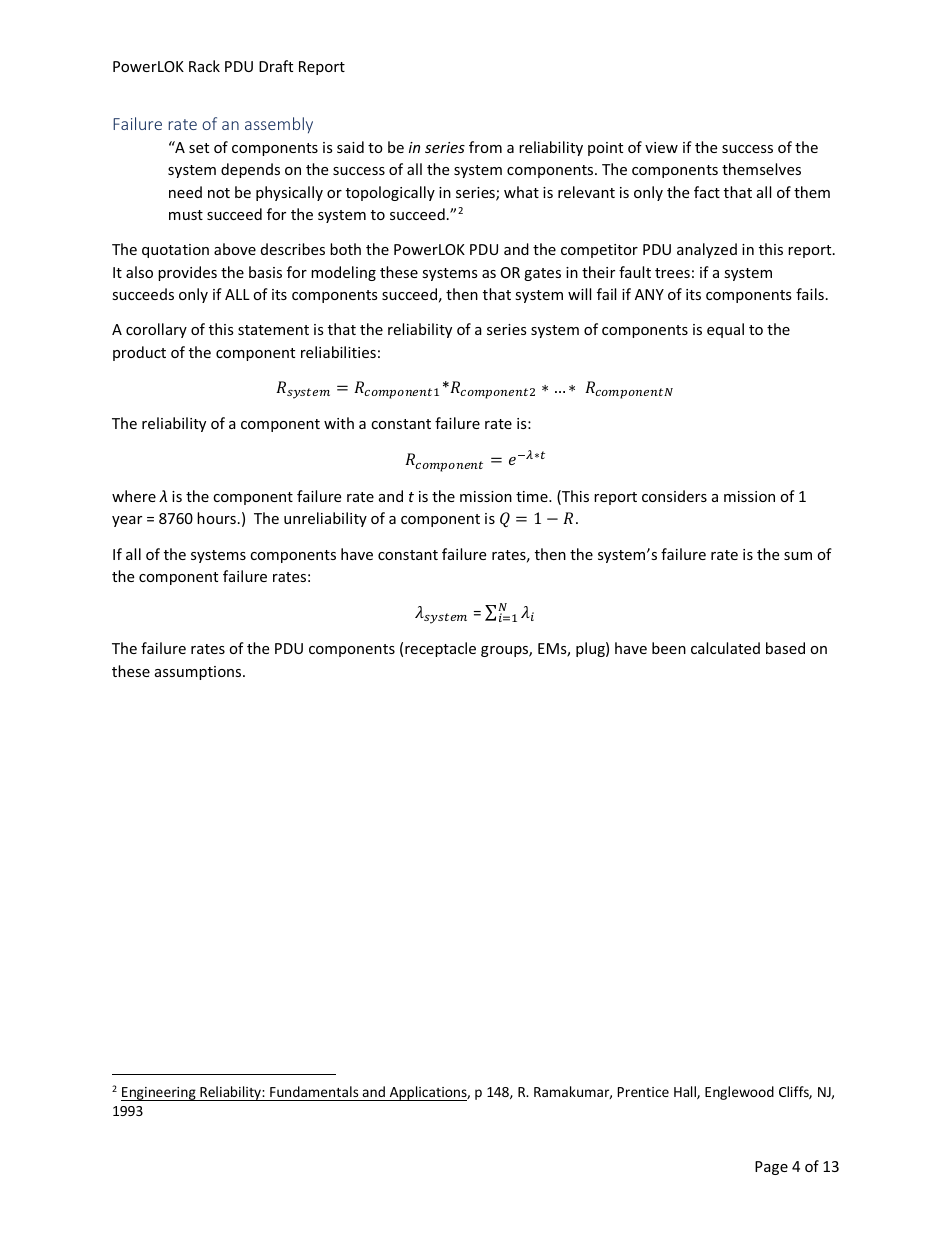 The image size is (952, 1233). Describe the element at coordinates (739, 1093) in the image. I see `Englewood` at that location.
